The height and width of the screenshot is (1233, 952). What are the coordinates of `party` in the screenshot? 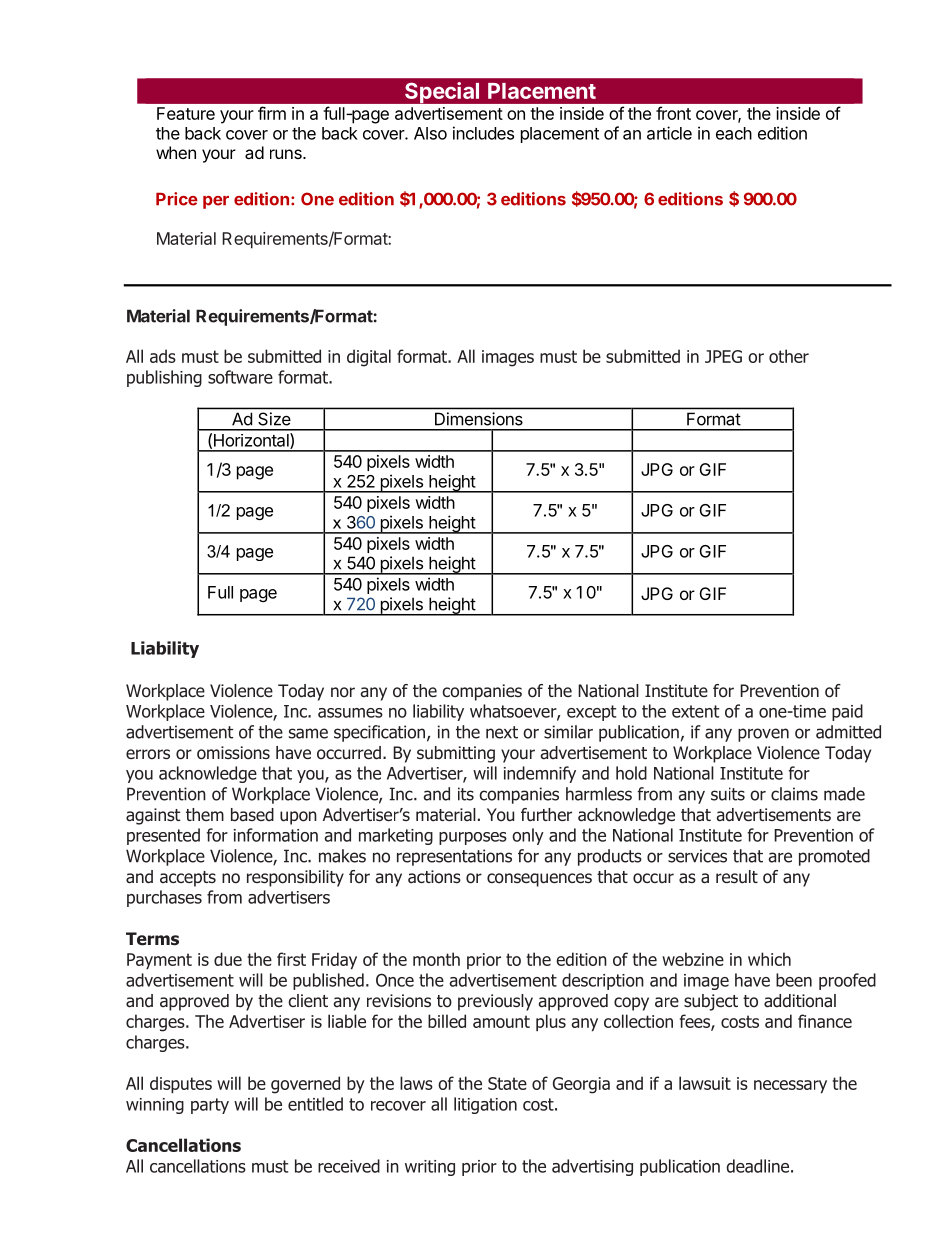 It's located at (210, 1106).
